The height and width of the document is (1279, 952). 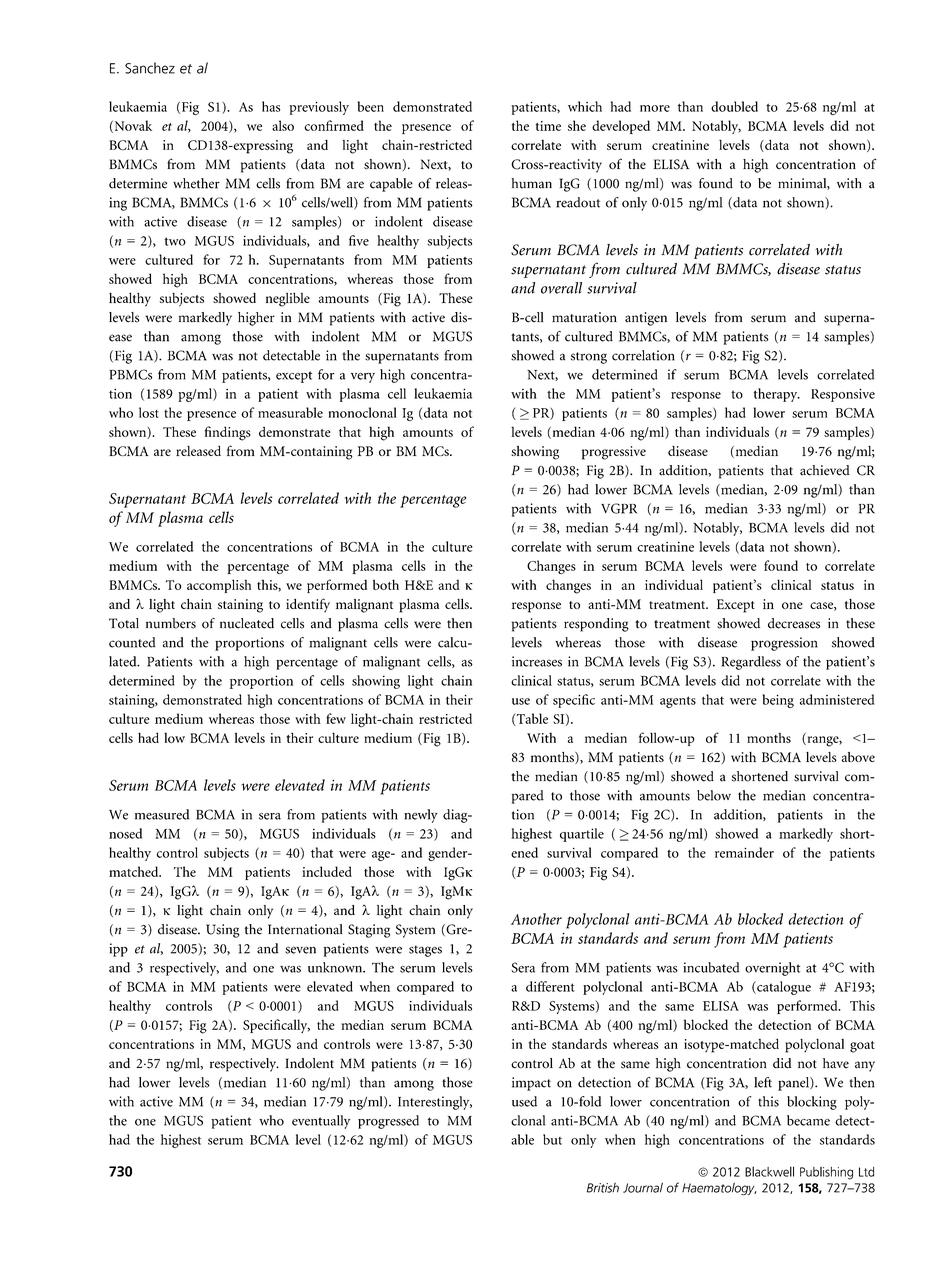 I want to click on doubled, so click(x=734, y=106).
